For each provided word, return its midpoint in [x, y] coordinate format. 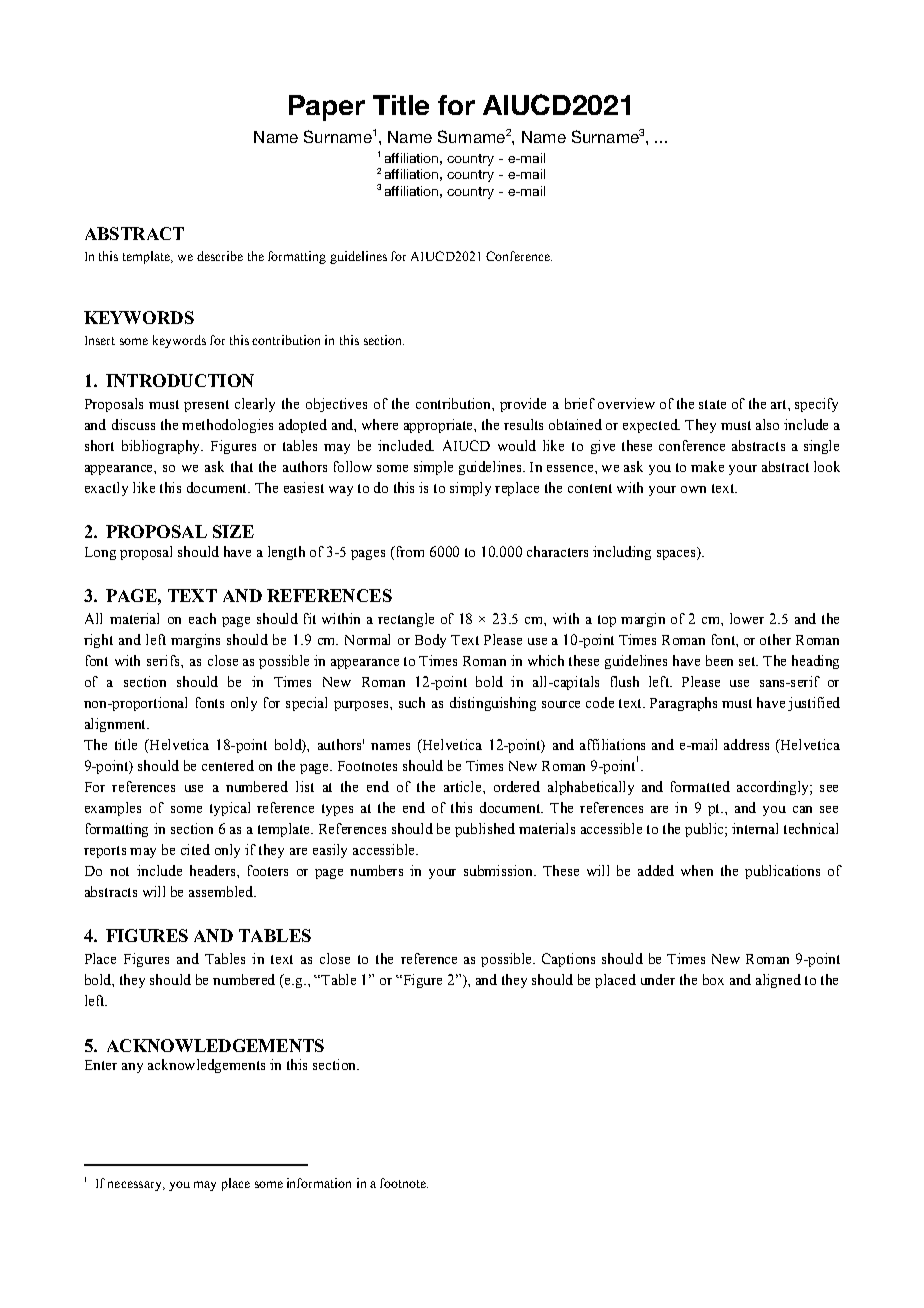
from [408, 551]
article [464, 786]
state [712, 404]
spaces [677, 553]
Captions [568, 960]
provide [523, 405]
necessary [136, 1186]
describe [220, 256]
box [713, 979]
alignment [116, 725]
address [746, 744]
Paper [327, 108]
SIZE [233, 531]
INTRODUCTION [180, 380]
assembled [222, 891]
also [767, 424]
